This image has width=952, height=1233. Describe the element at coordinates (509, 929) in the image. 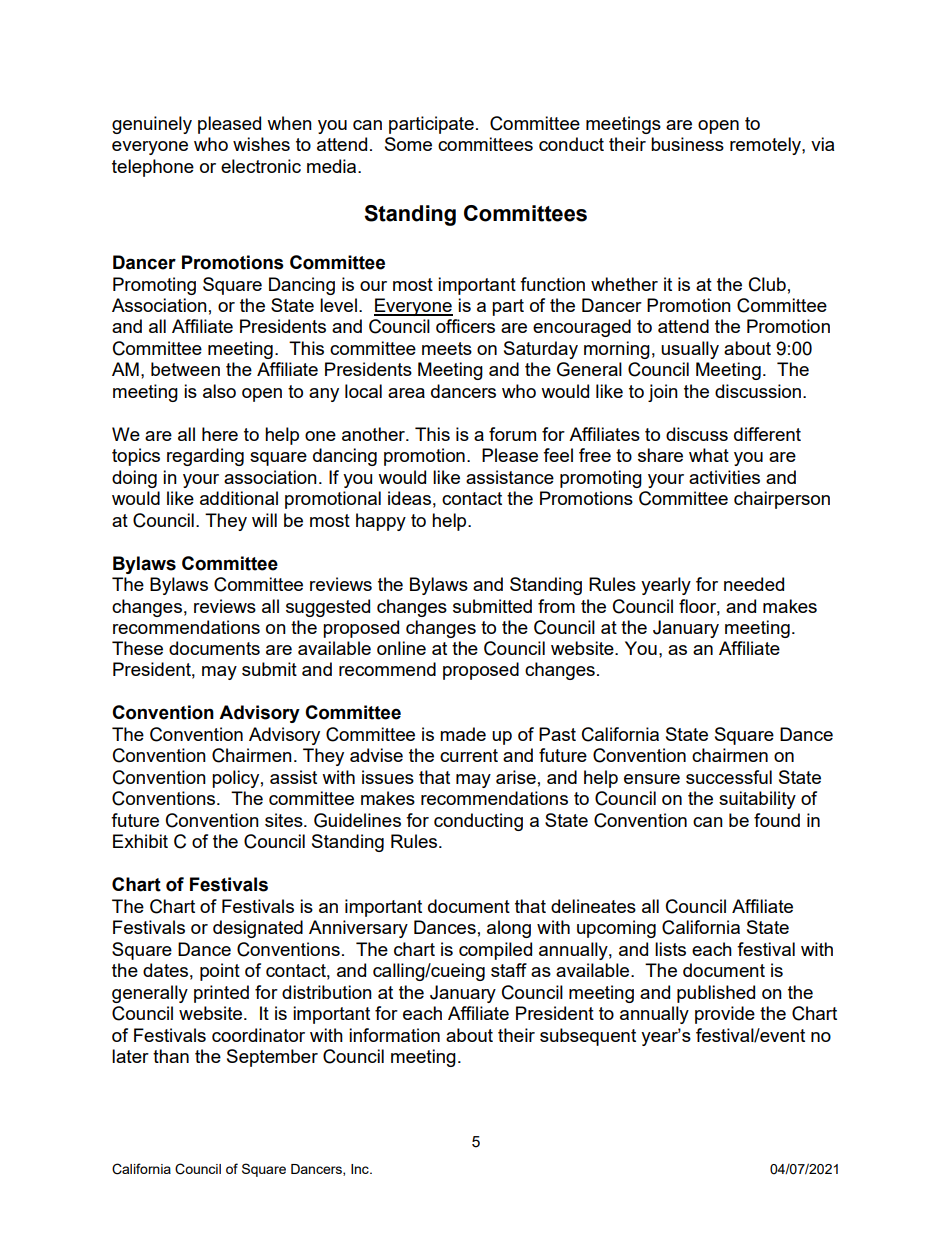

I see `along` at that location.
